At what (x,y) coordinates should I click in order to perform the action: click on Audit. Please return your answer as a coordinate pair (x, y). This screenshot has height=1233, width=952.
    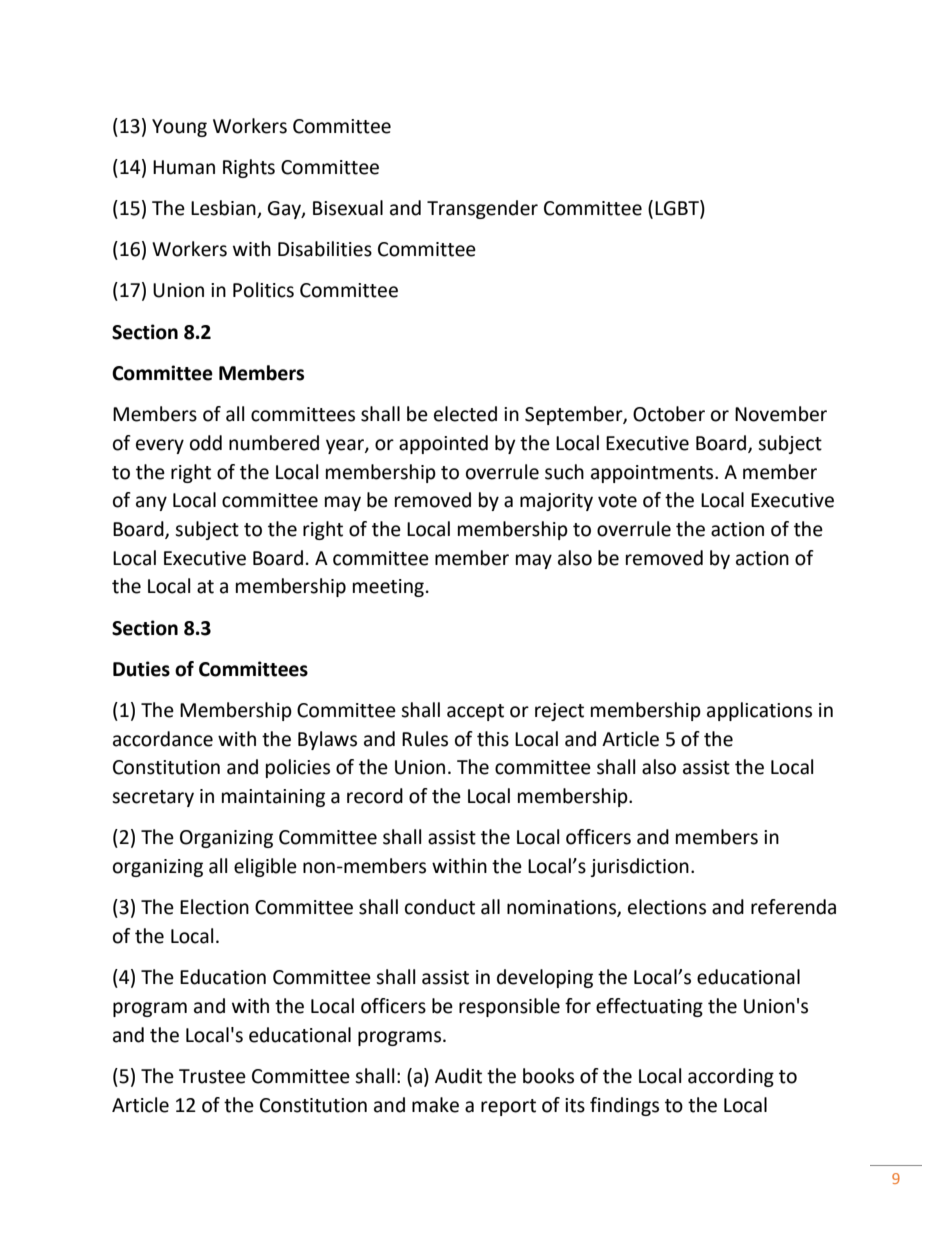
    Looking at the image, I should click on (458, 1076).
